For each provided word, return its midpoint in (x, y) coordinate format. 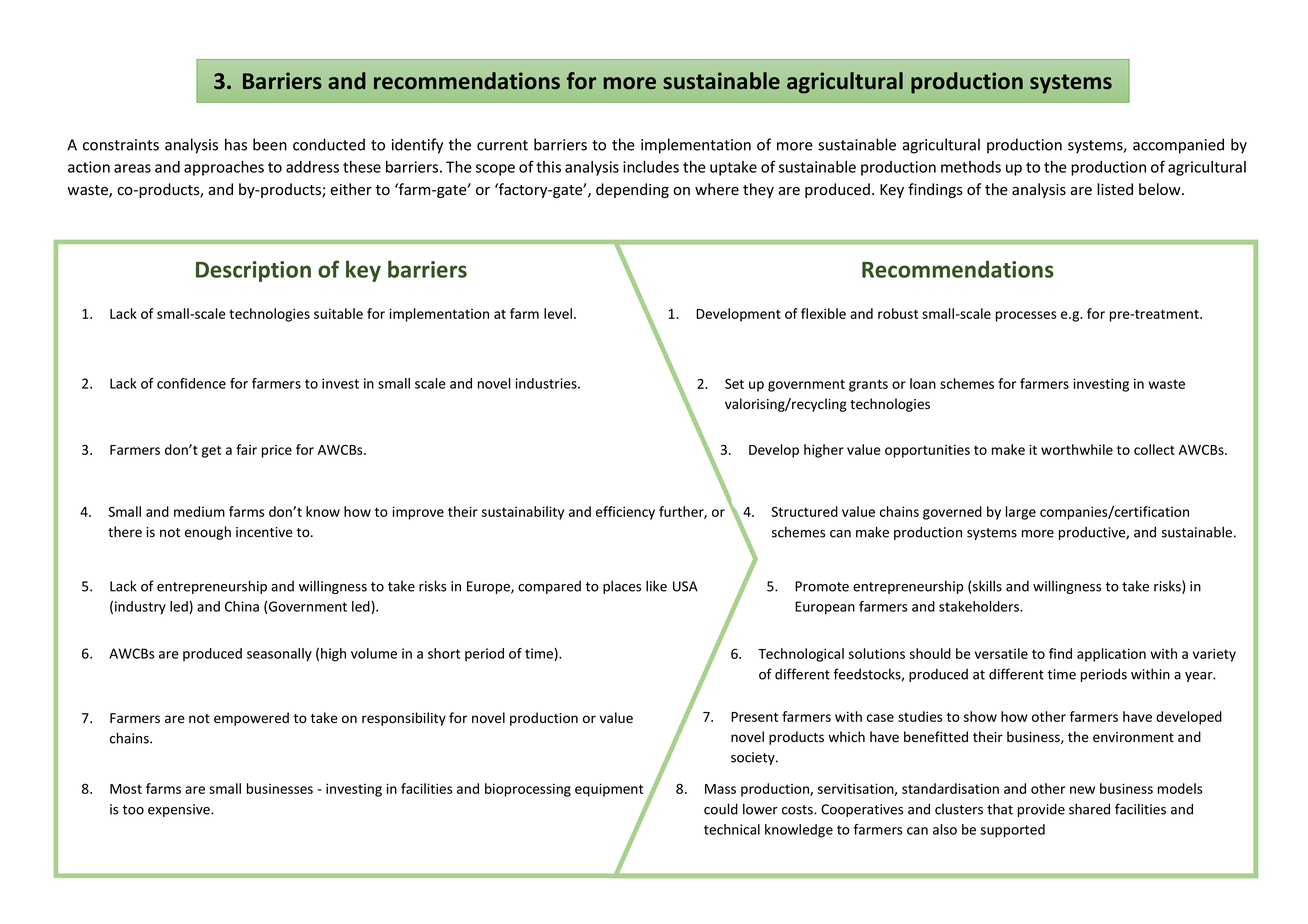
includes (651, 167)
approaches (224, 168)
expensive (180, 810)
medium (199, 511)
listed (1115, 189)
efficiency (625, 513)
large (1021, 513)
